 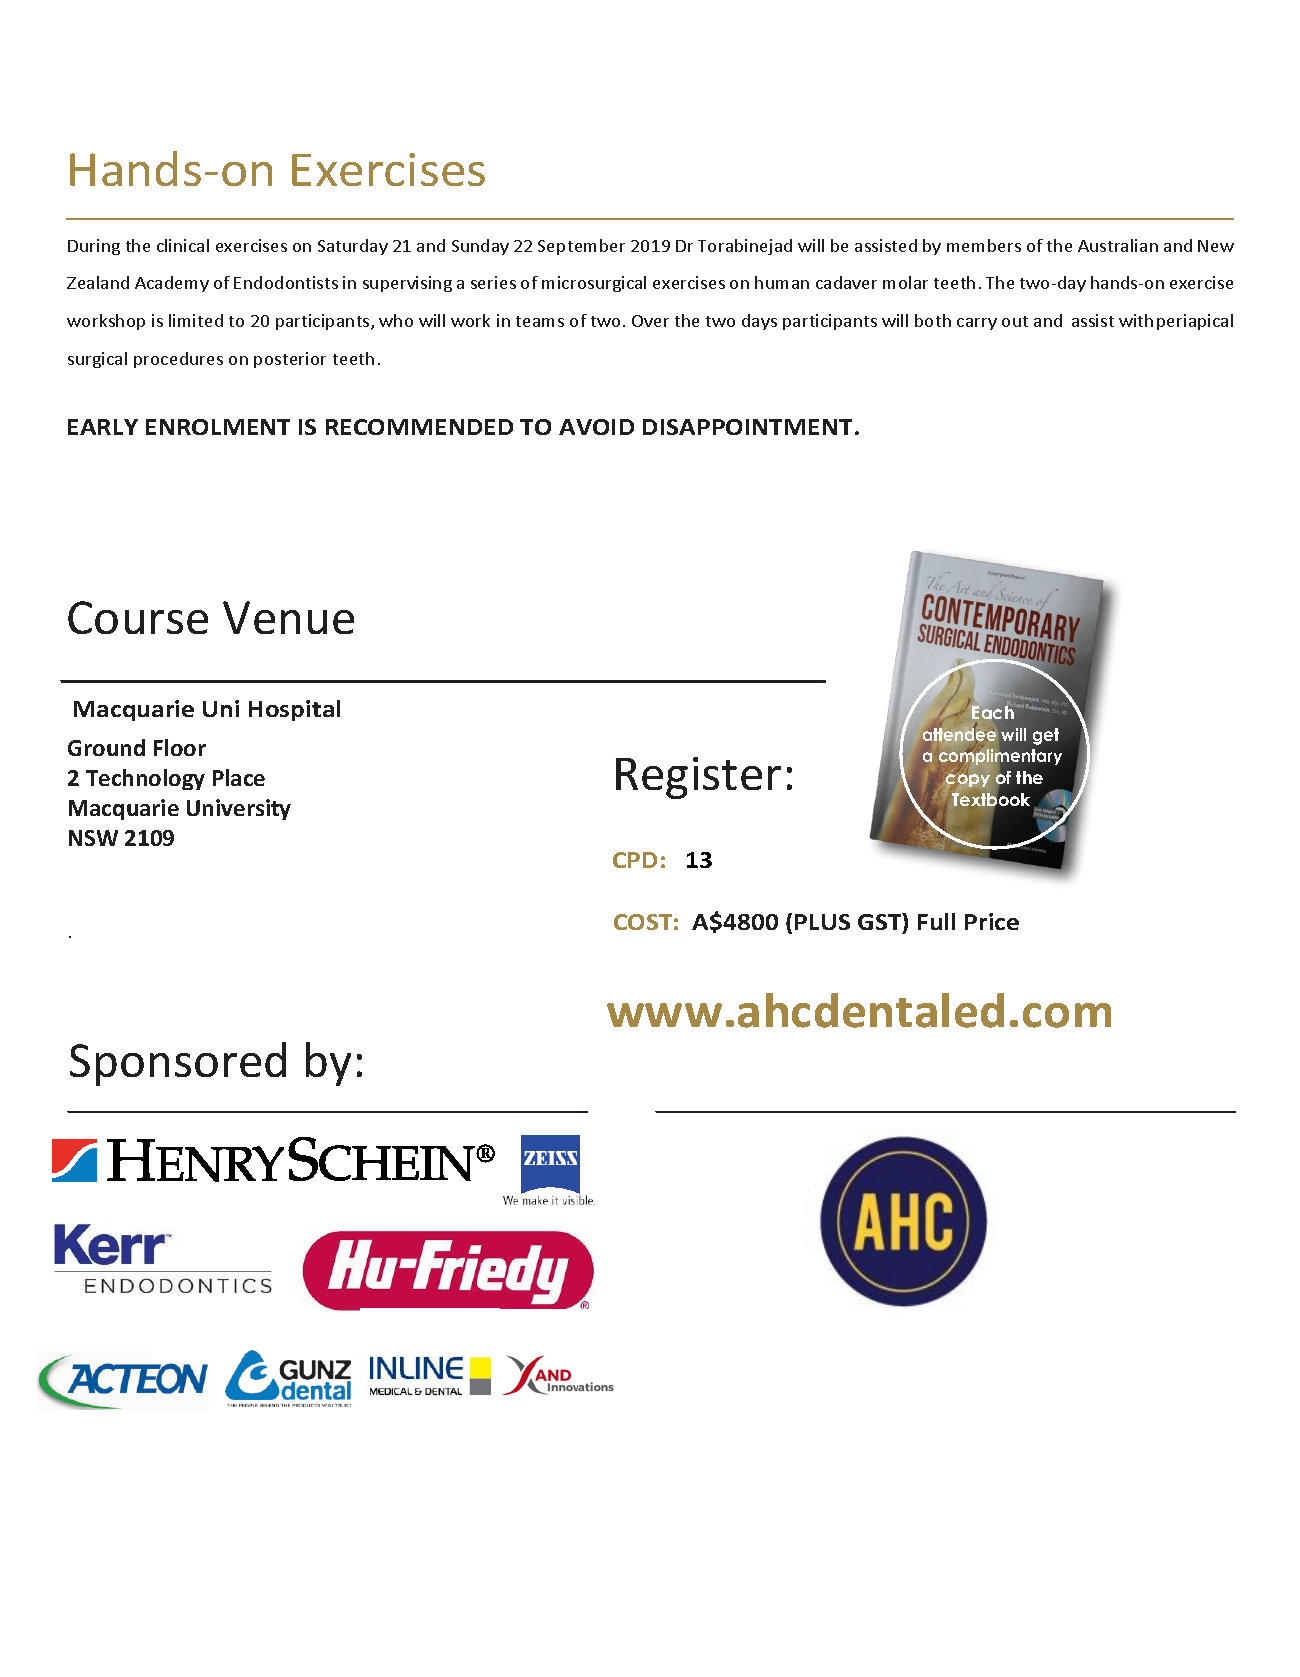 What do you see at coordinates (172, 284) in the screenshot?
I see `Academy` at bounding box center [172, 284].
